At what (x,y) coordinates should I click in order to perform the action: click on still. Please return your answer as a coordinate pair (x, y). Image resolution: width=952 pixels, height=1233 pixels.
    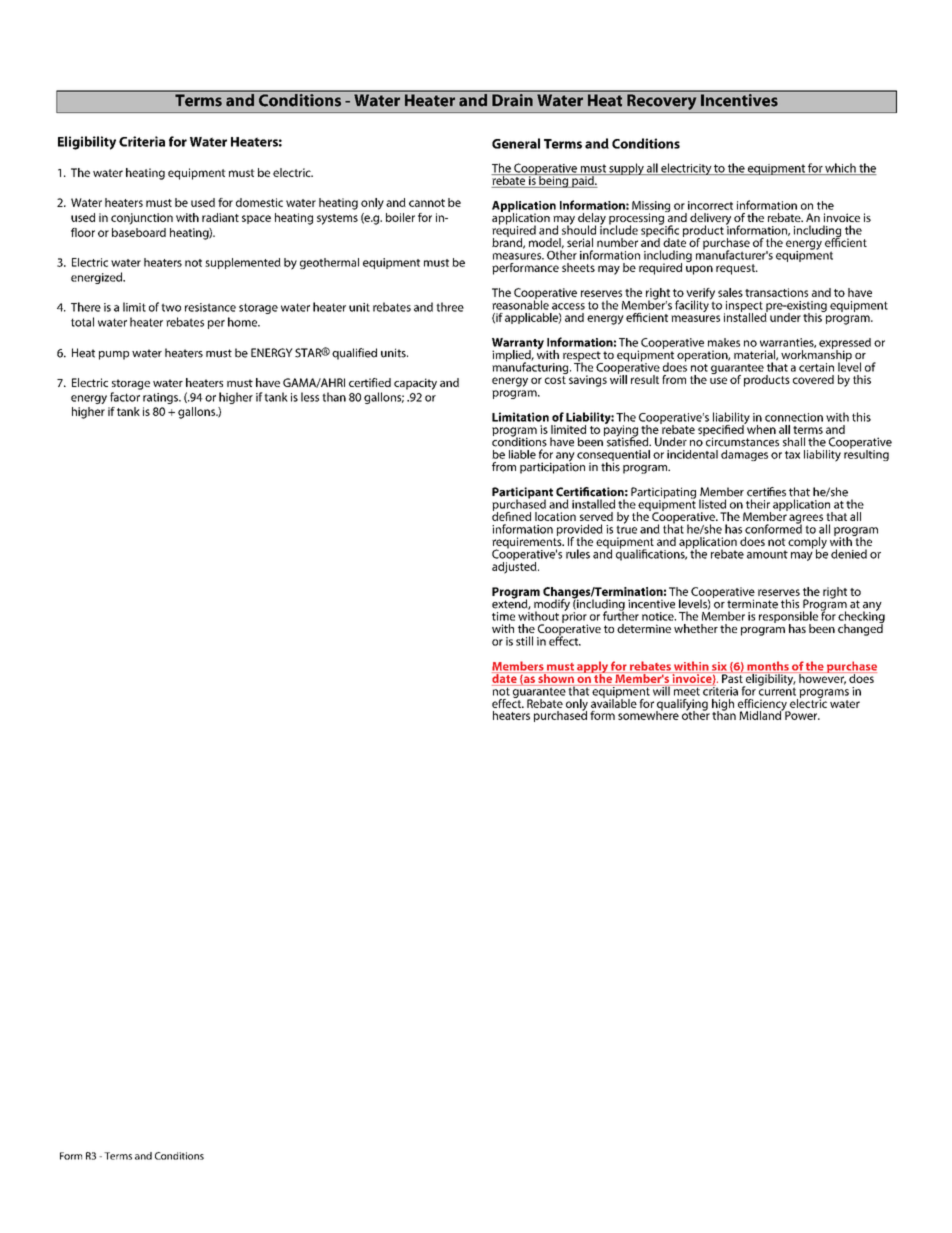
    Looking at the image, I should click on (524, 641).
